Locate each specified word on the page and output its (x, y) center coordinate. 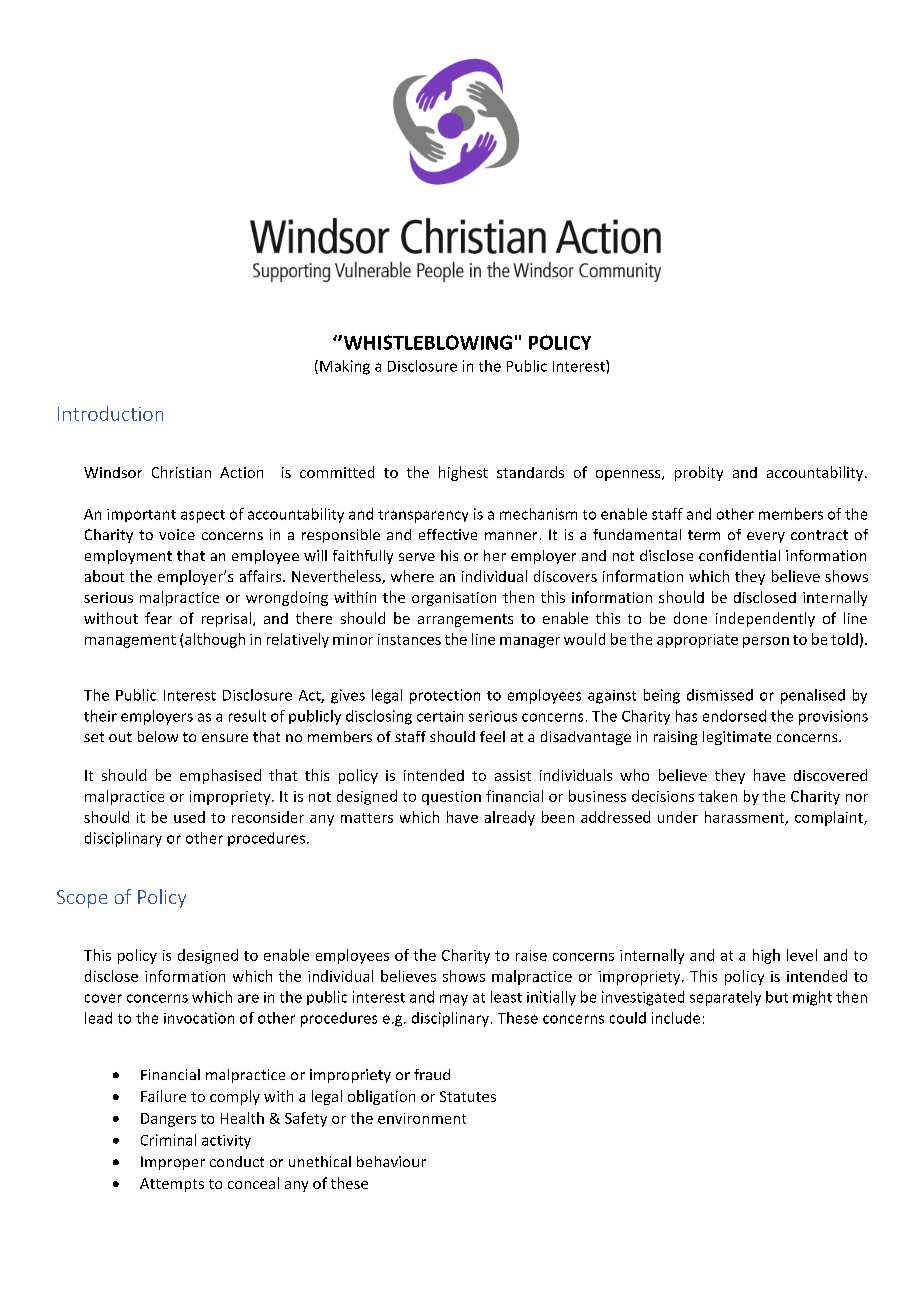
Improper (173, 1163)
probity (699, 473)
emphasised (220, 776)
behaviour (391, 1161)
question (451, 798)
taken (718, 796)
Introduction (110, 413)
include (676, 1018)
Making (345, 367)
